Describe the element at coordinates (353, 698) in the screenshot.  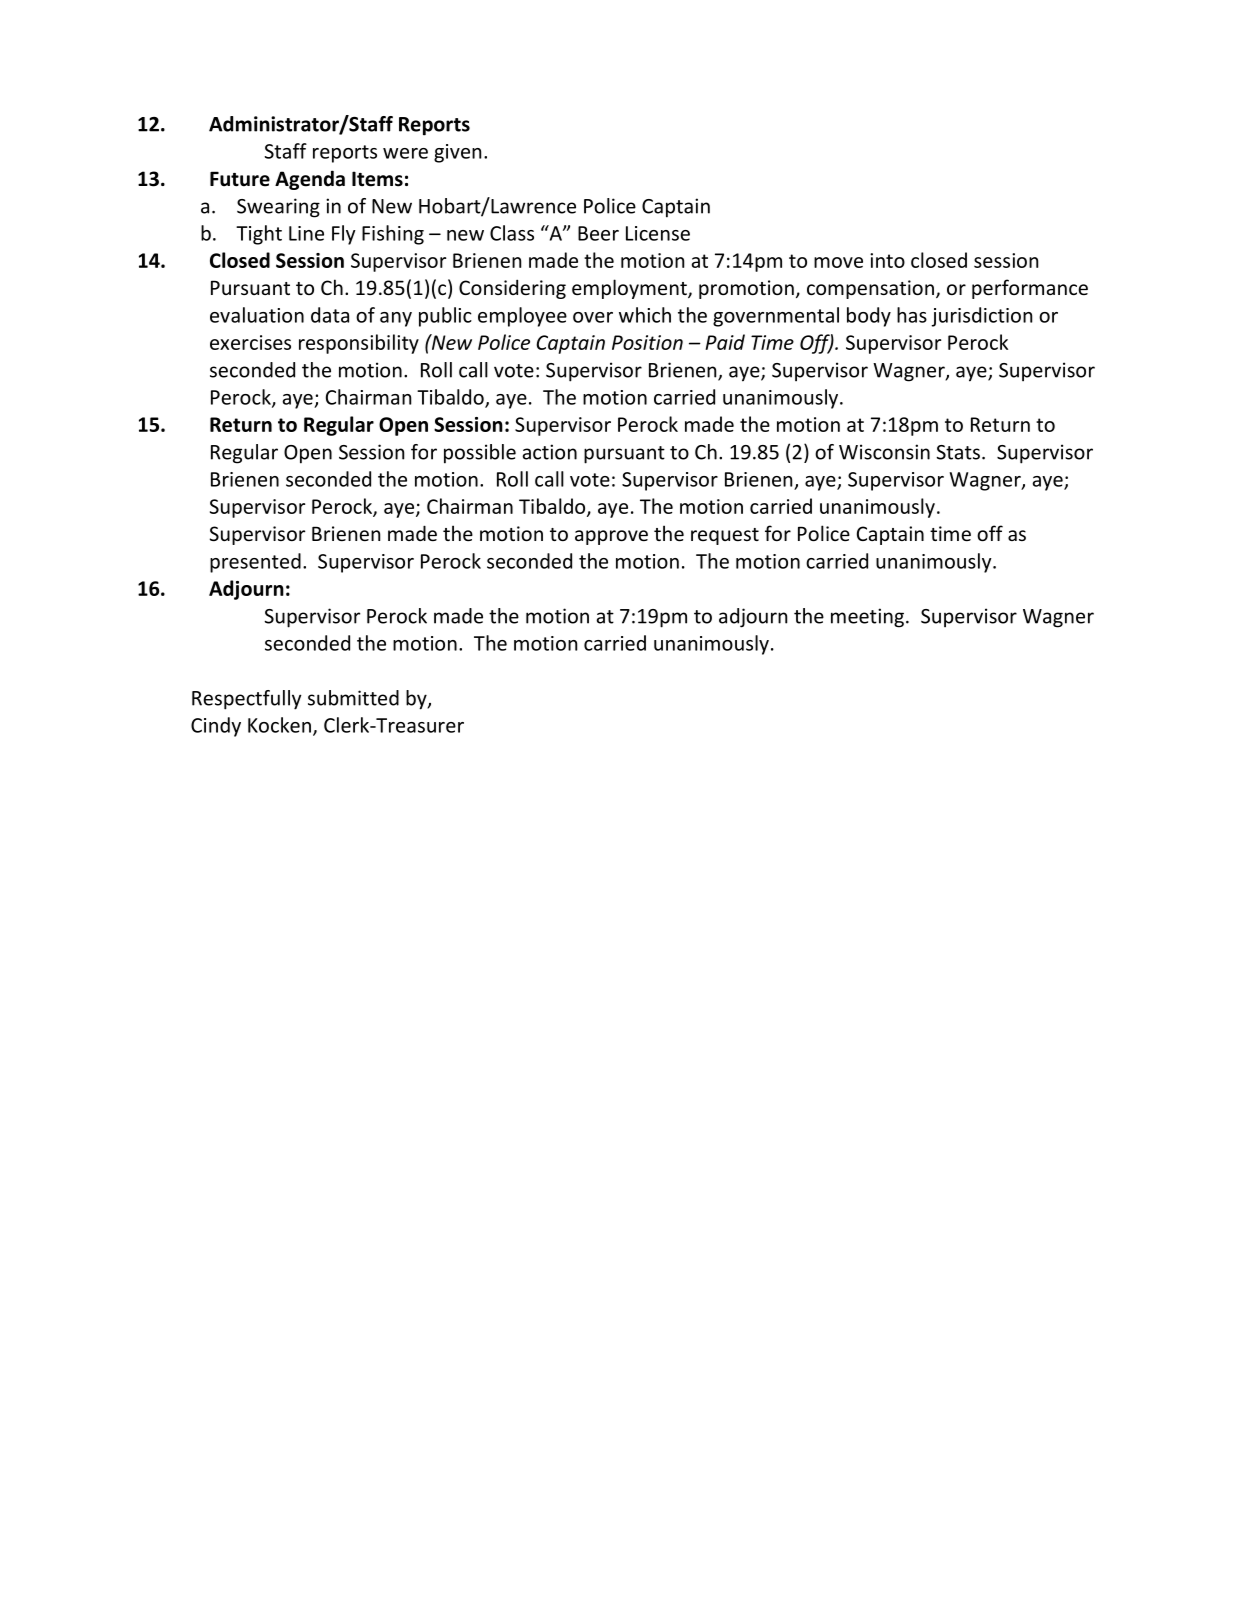
I see `submitted` at that location.
